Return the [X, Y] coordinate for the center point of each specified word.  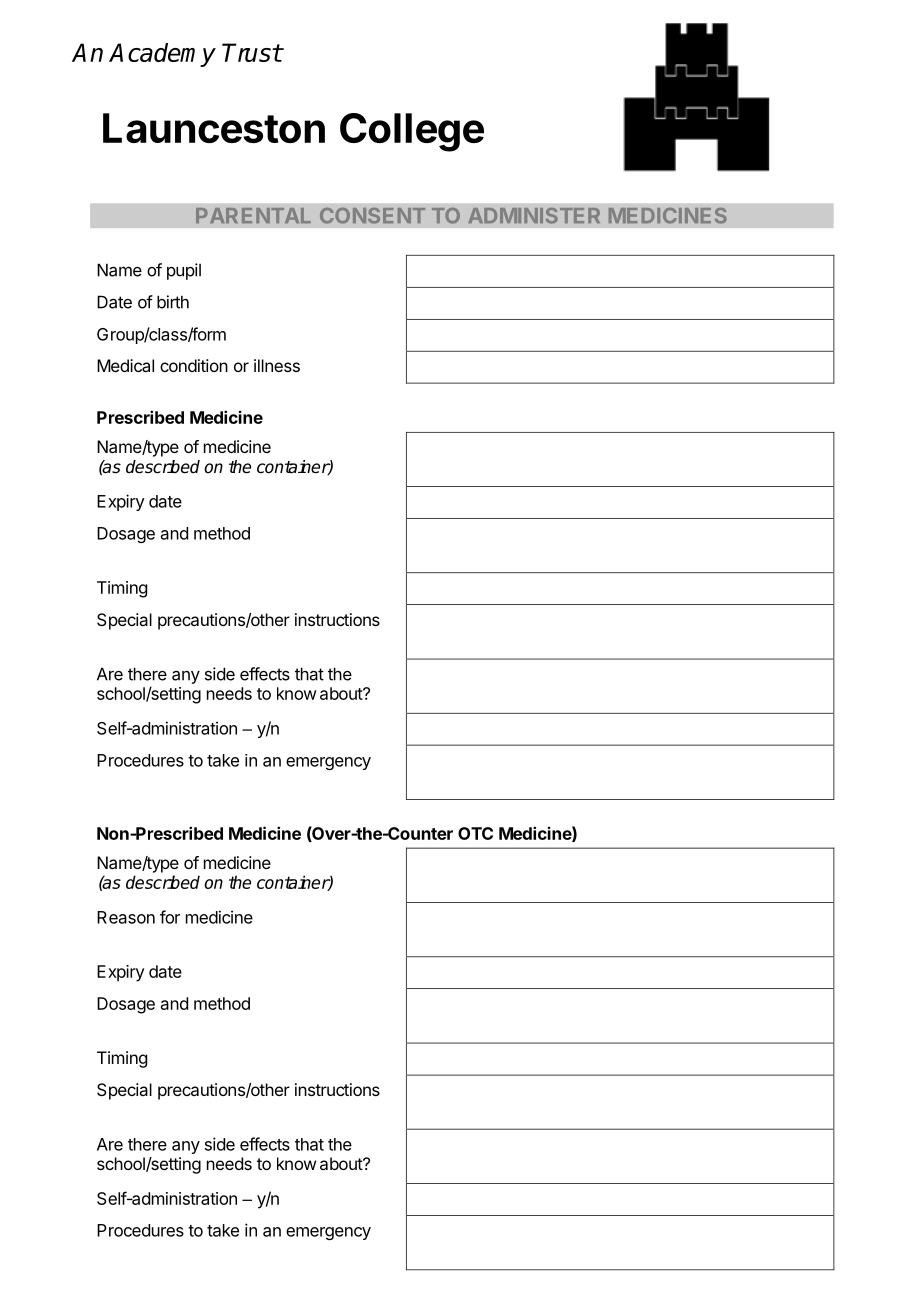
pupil [184, 271]
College [412, 132]
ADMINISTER [534, 216]
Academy [162, 55]
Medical [125, 365]
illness [277, 365]
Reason [126, 917]
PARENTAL [253, 215]
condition [194, 365]
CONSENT [372, 216]
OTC [475, 833]
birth [173, 302]
